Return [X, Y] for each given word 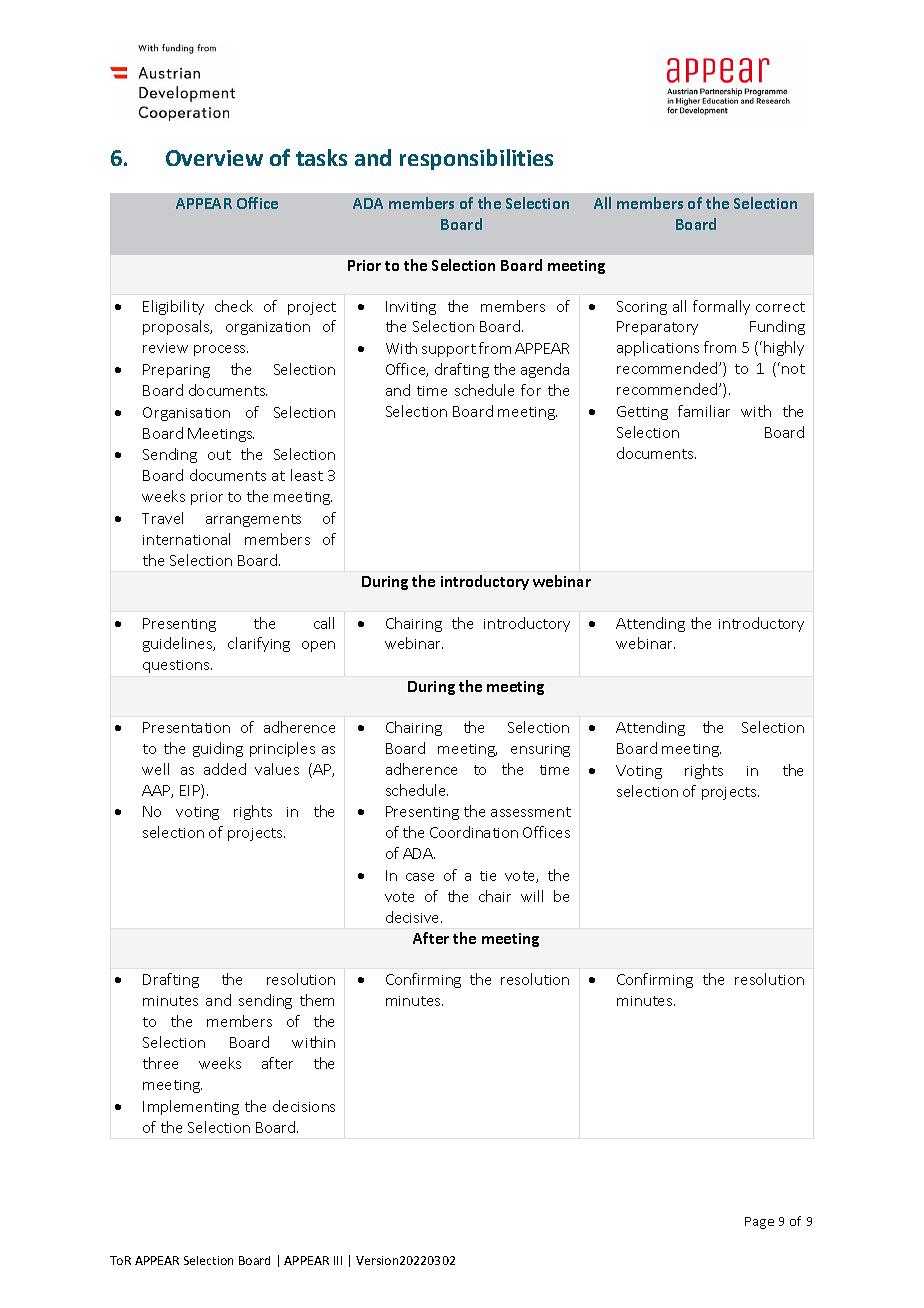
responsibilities [476, 159]
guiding [218, 749]
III [338, 1260]
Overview [214, 158]
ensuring [540, 750]
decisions [304, 1106]
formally [721, 307]
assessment [531, 812]
